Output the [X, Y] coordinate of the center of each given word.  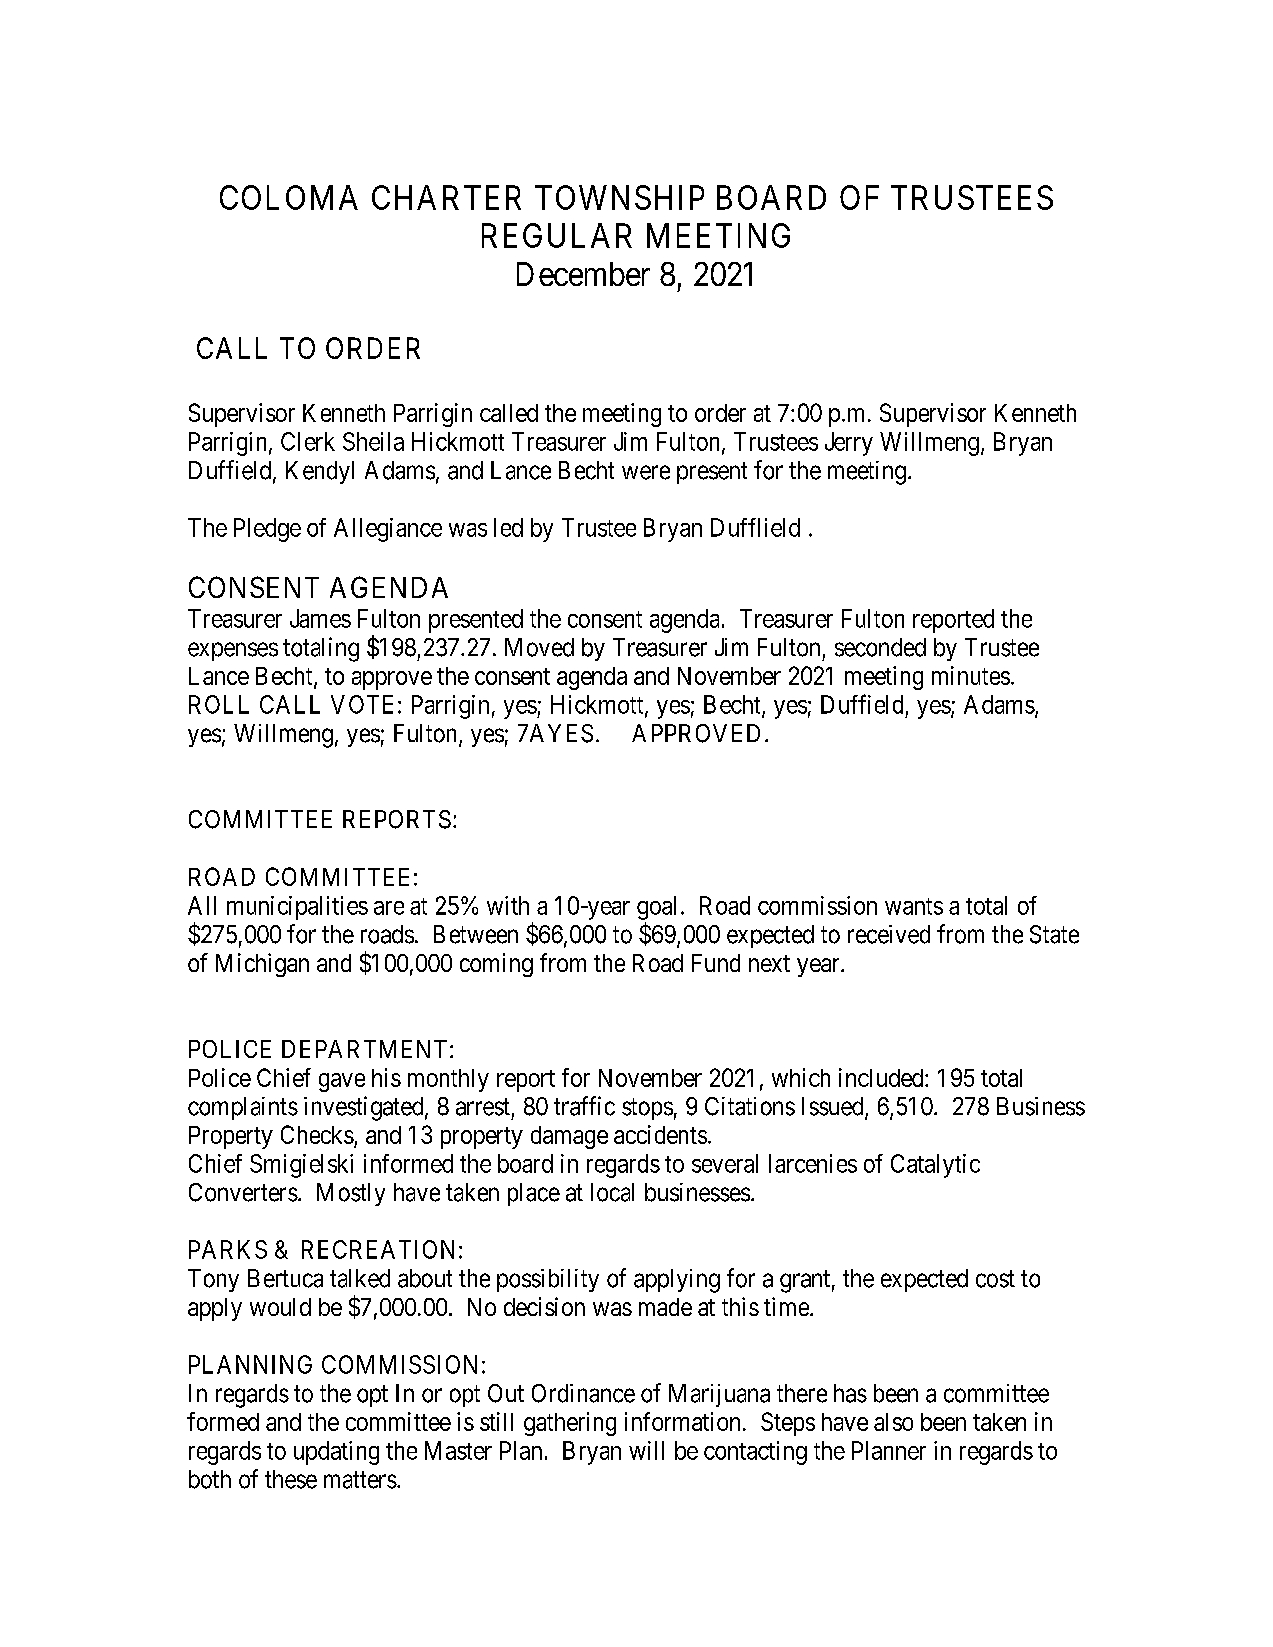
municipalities [297, 908]
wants [914, 906]
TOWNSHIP [619, 197]
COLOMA [289, 197]
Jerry [849, 444]
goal [656, 908]
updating [336, 1453]
